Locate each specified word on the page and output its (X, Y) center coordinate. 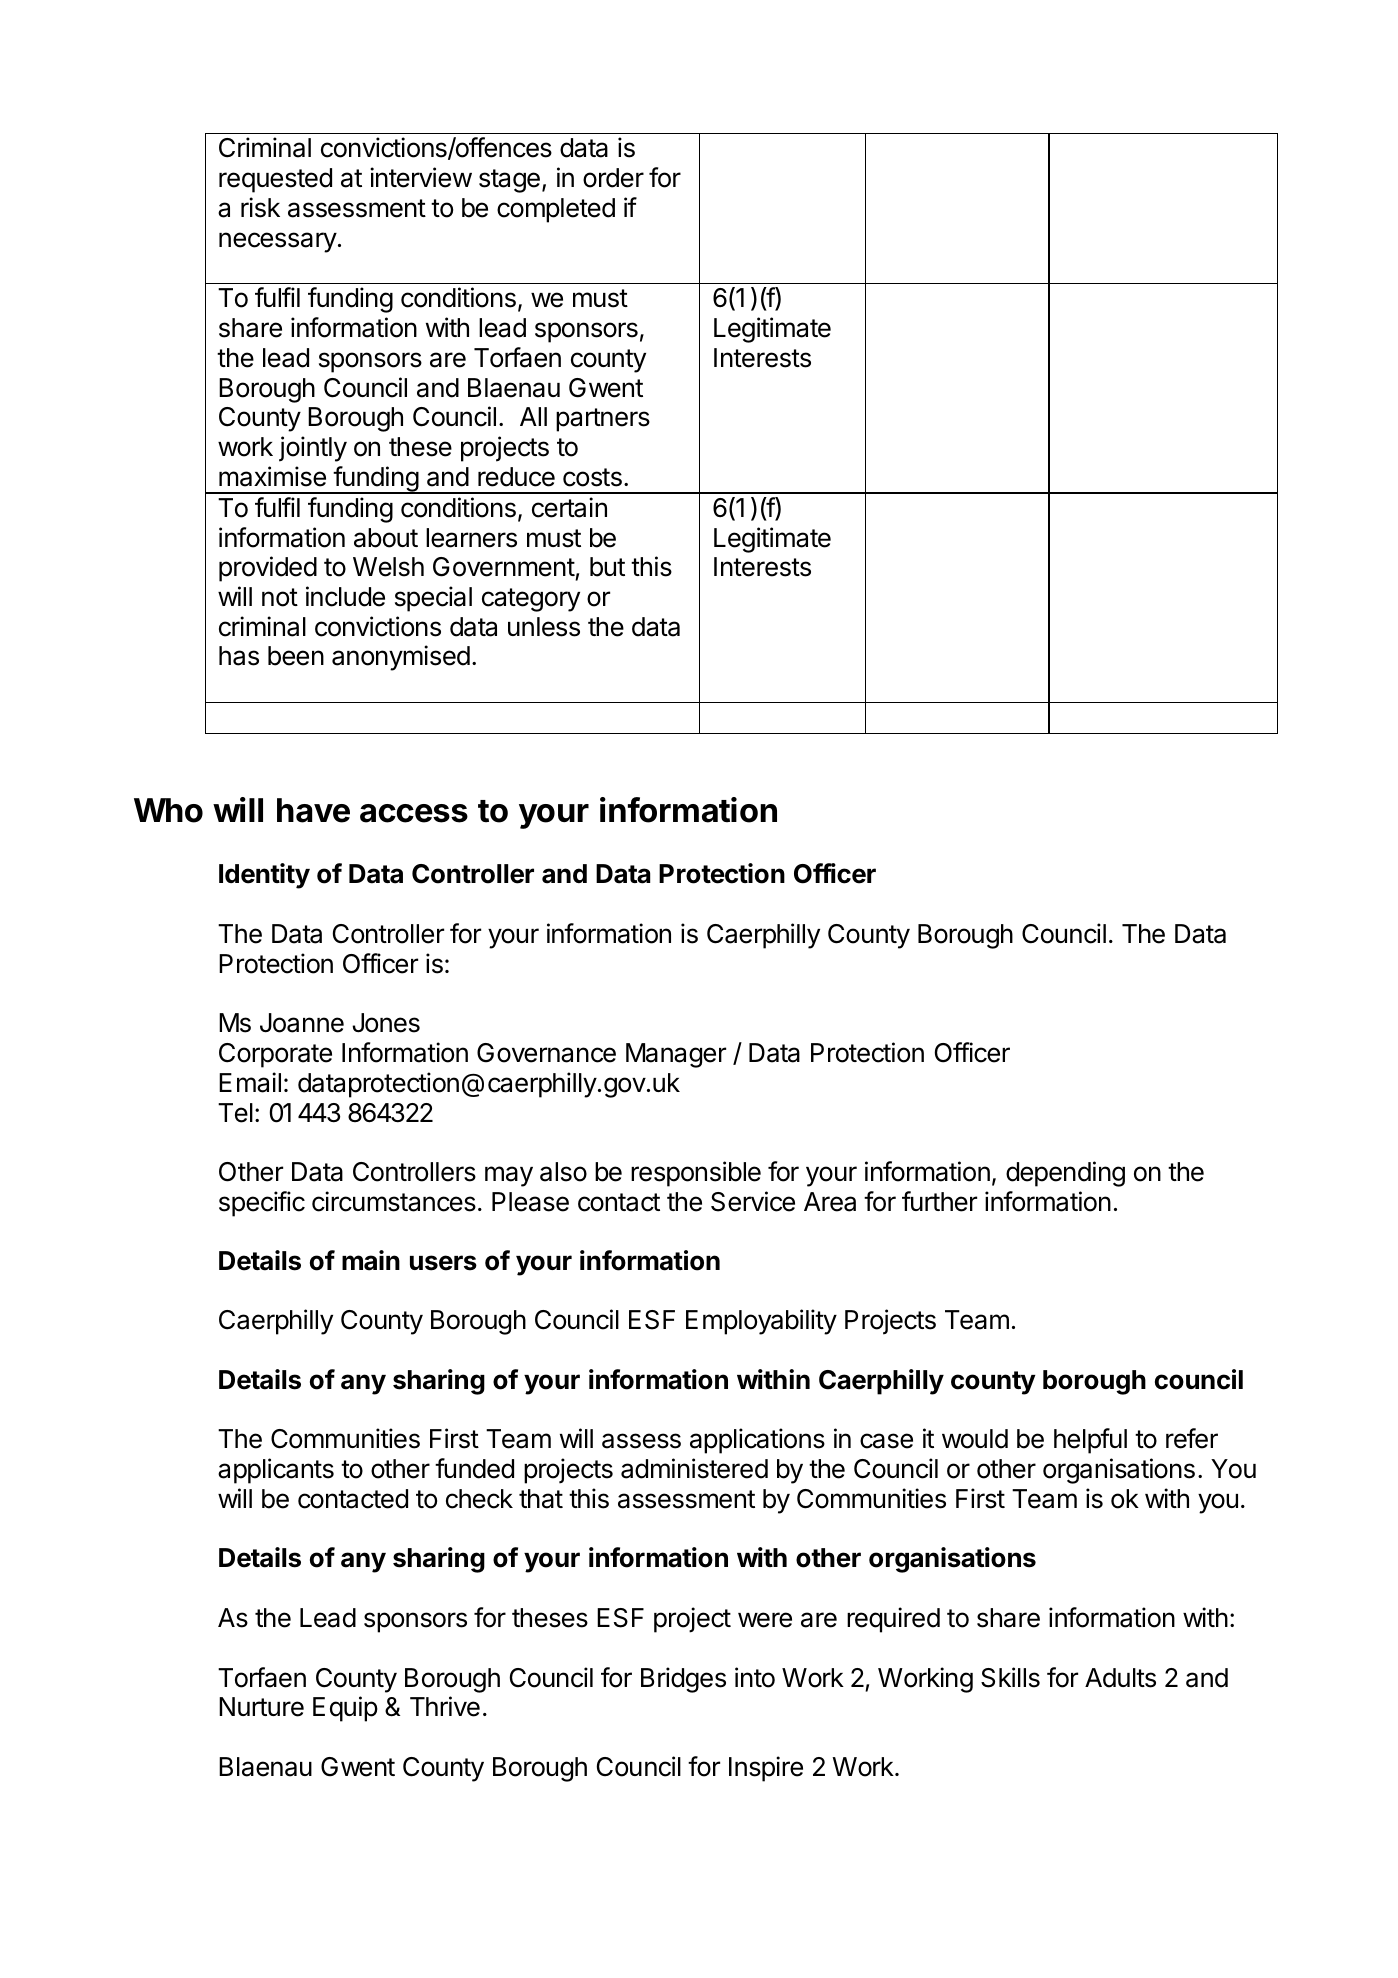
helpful (1090, 1441)
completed (556, 210)
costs (592, 477)
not (280, 597)
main (371, 1260)
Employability (761, 1322)
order (613, 178)
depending (1065, 1174)
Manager (676, 1055)
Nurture (261, 1707)
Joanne (302, 1023)
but (607, 567)
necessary (278, 242)
